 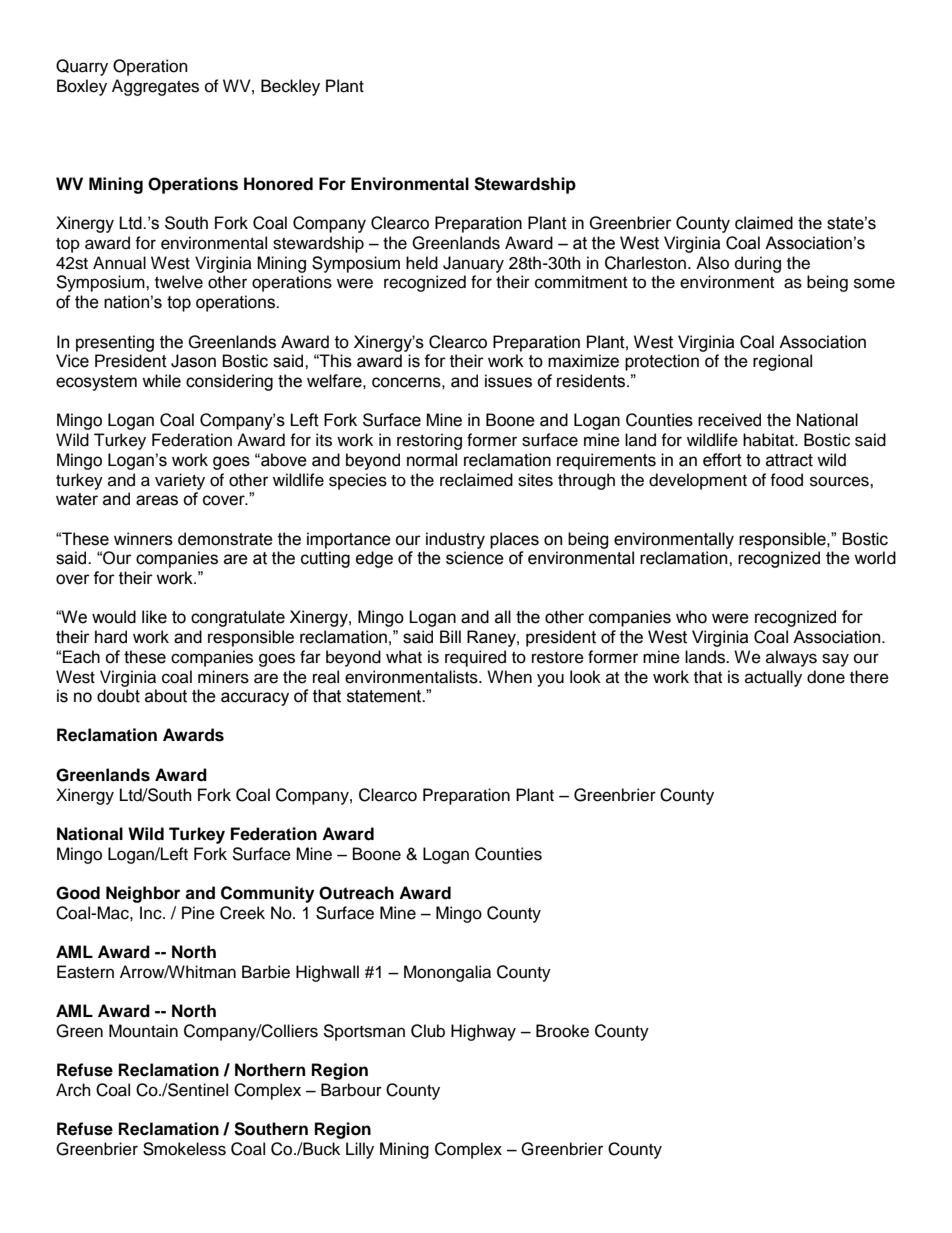 I want to click on issues, so click(x=508, y=381).
